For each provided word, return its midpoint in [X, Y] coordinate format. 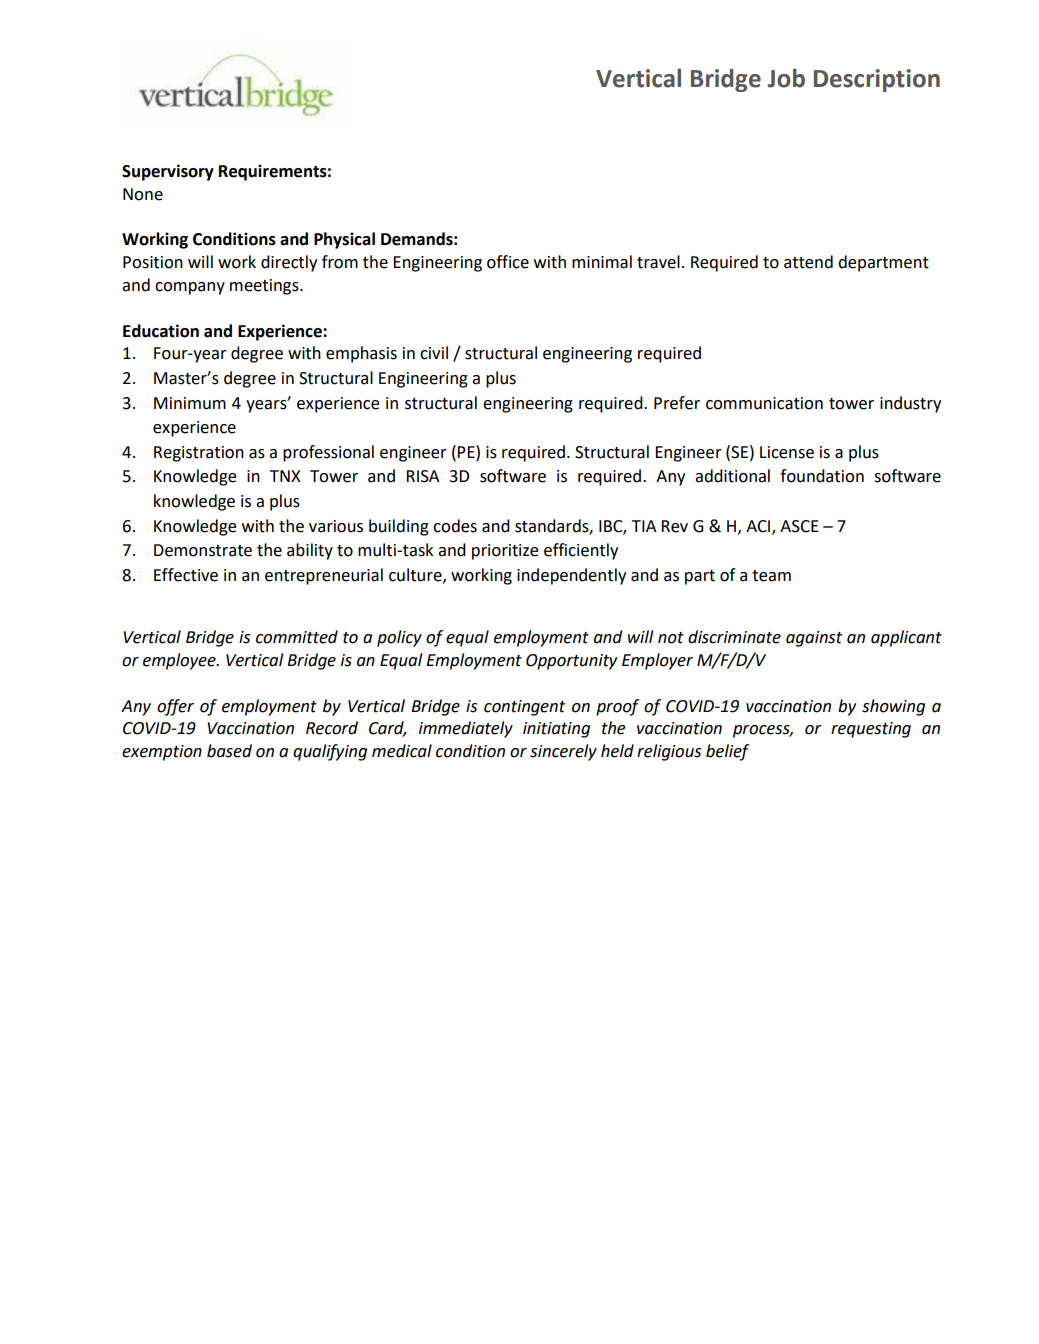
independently [571, 576]
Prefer [677, 403]
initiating [556, 730]
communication [764, 403]
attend [808, 262]
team [771, 576]
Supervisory [168, 172]
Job [786, 78]
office [508, 262]
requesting [871, 730]
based [229, 751]
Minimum [190, 403]
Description [877, 80]
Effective [186, 575]
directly [289, 263]
